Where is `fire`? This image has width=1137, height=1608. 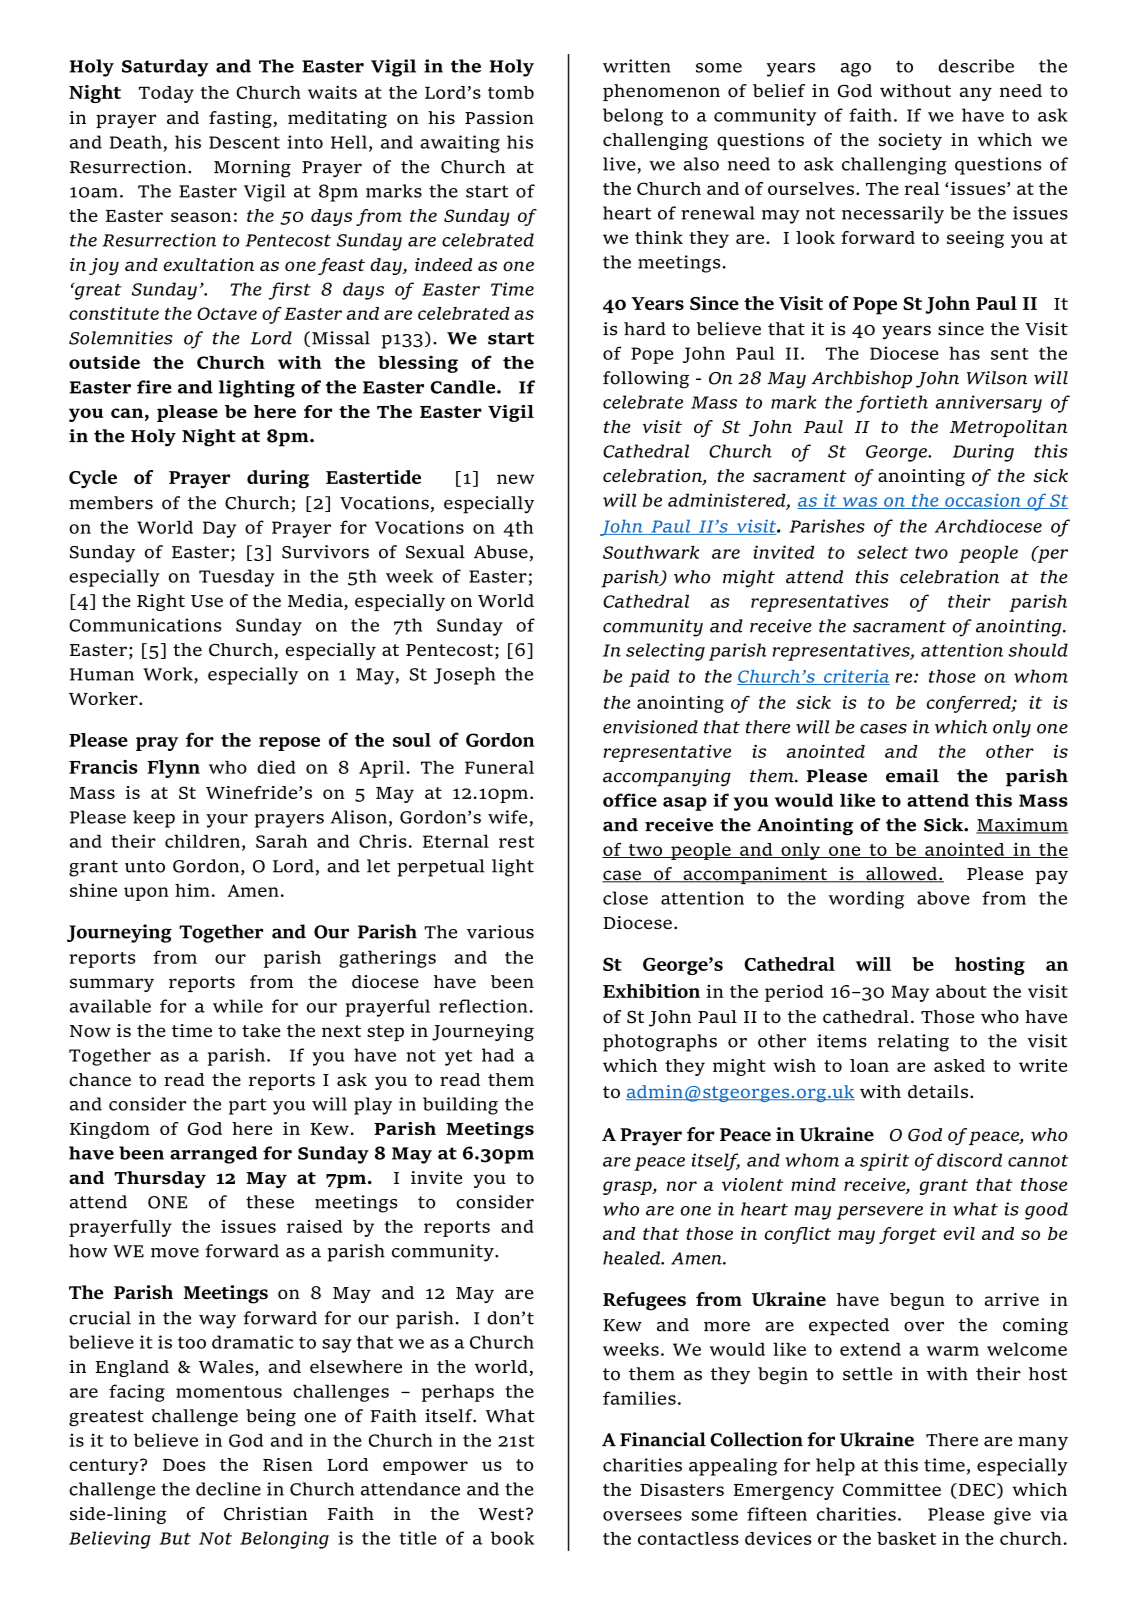 fire is located at coordinates (154, 387).
